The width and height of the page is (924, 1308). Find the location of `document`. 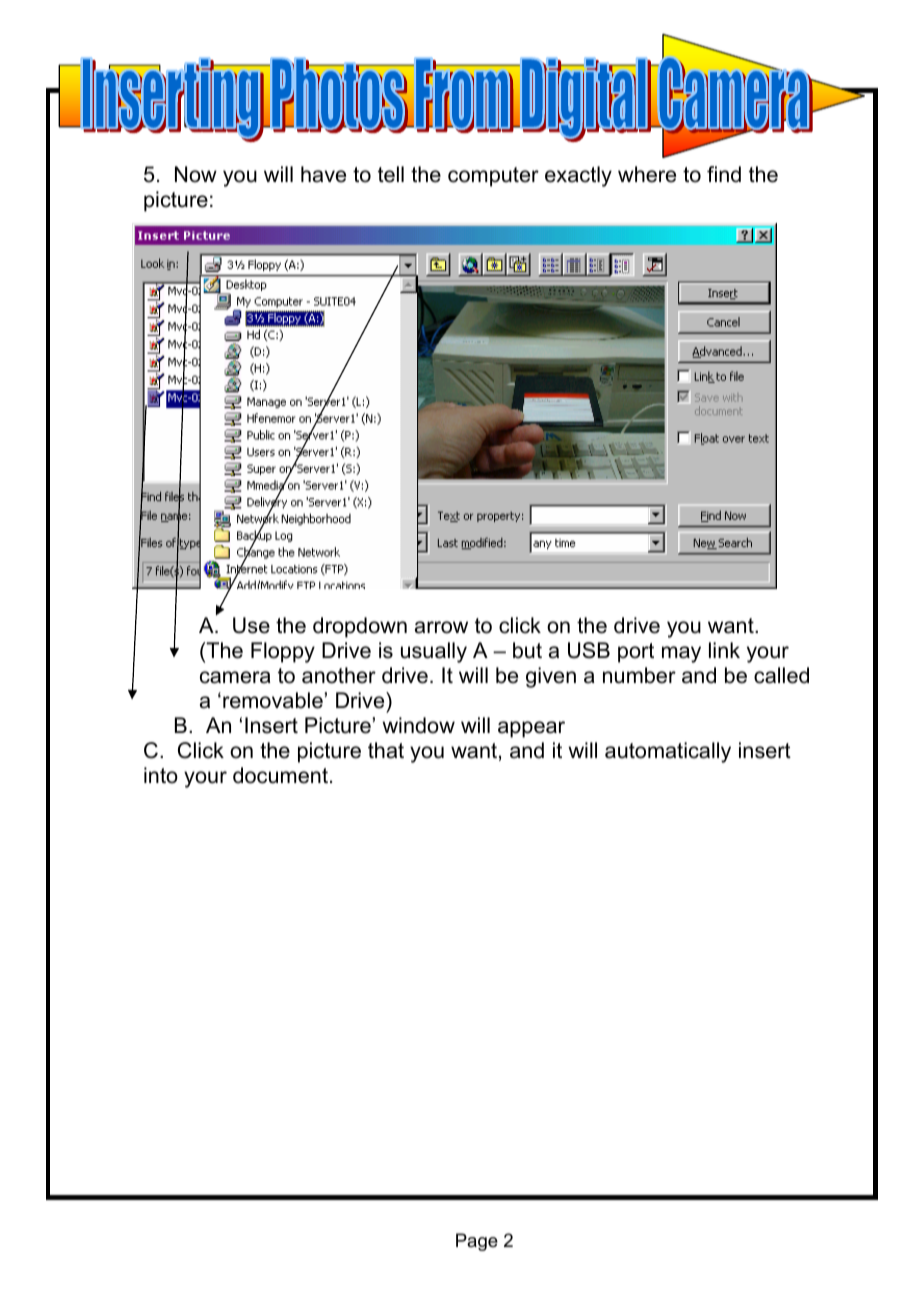

document is located at coordinates (280, 775).
